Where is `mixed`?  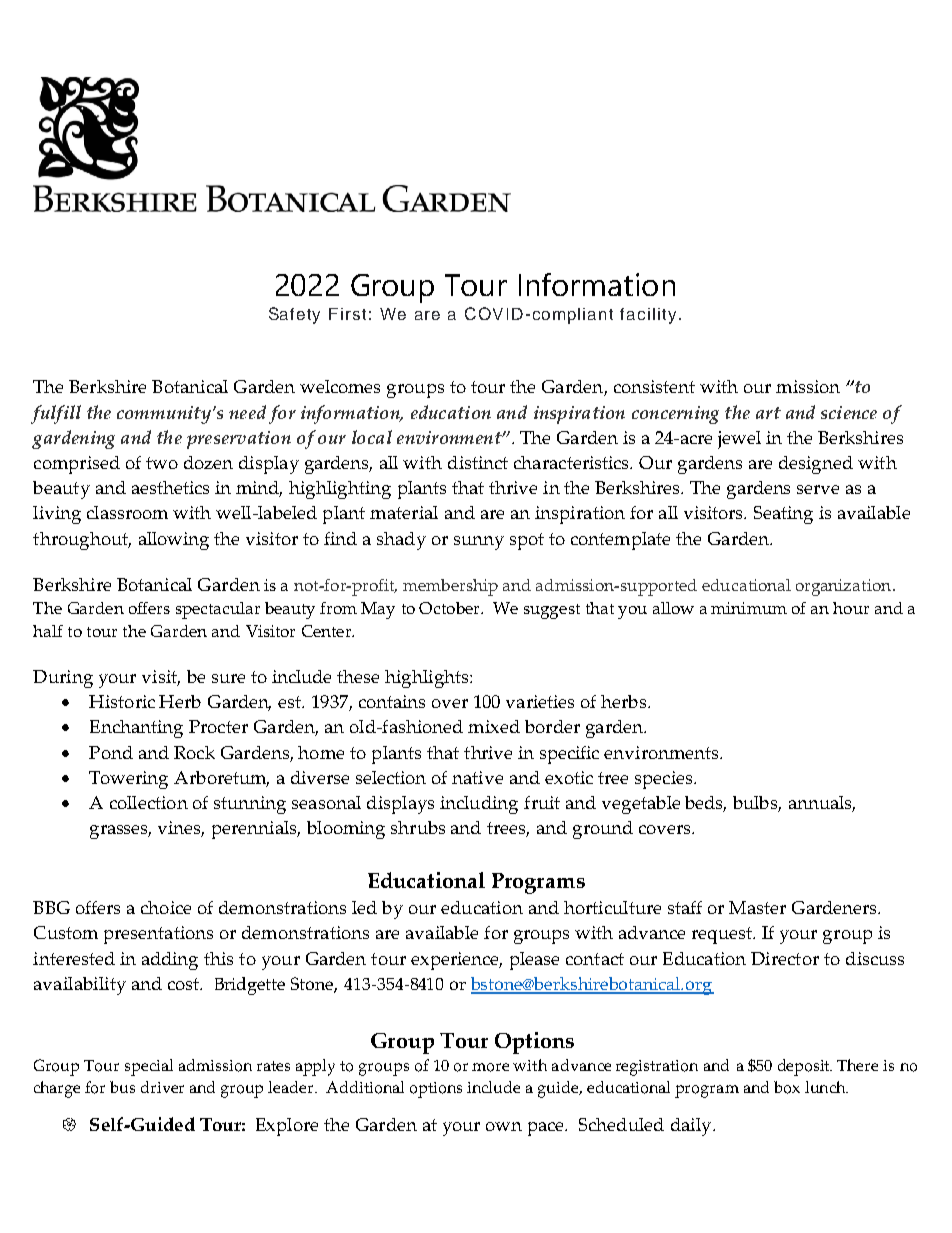 mixed is located at coordinates (494, 726).
